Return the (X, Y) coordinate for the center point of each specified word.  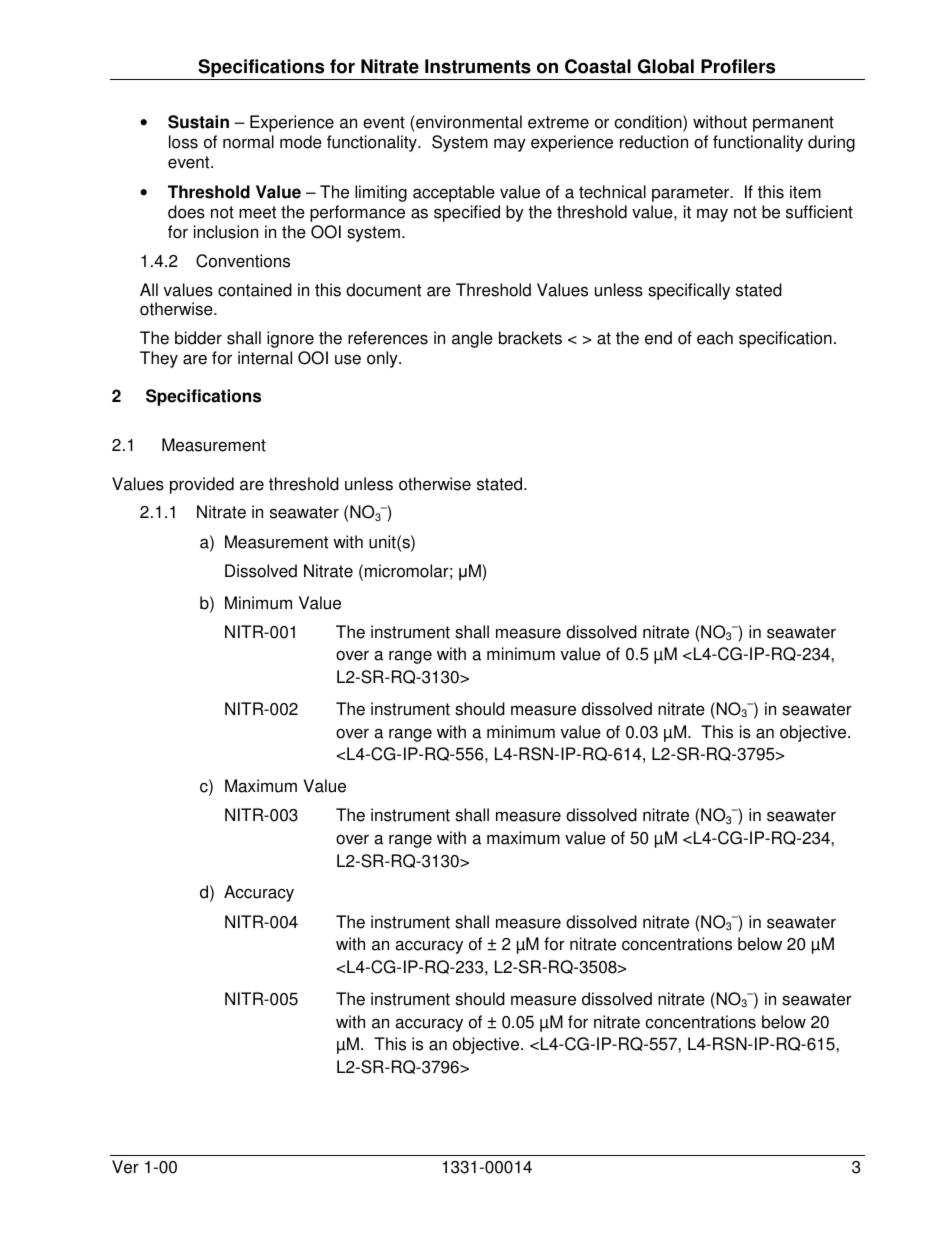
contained (255, 290)
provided (202, 485)
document (383, 290)
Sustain (198, 122)
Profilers (738, 66)
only (383, 359)
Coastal (598, 66)
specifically (689, 291)
